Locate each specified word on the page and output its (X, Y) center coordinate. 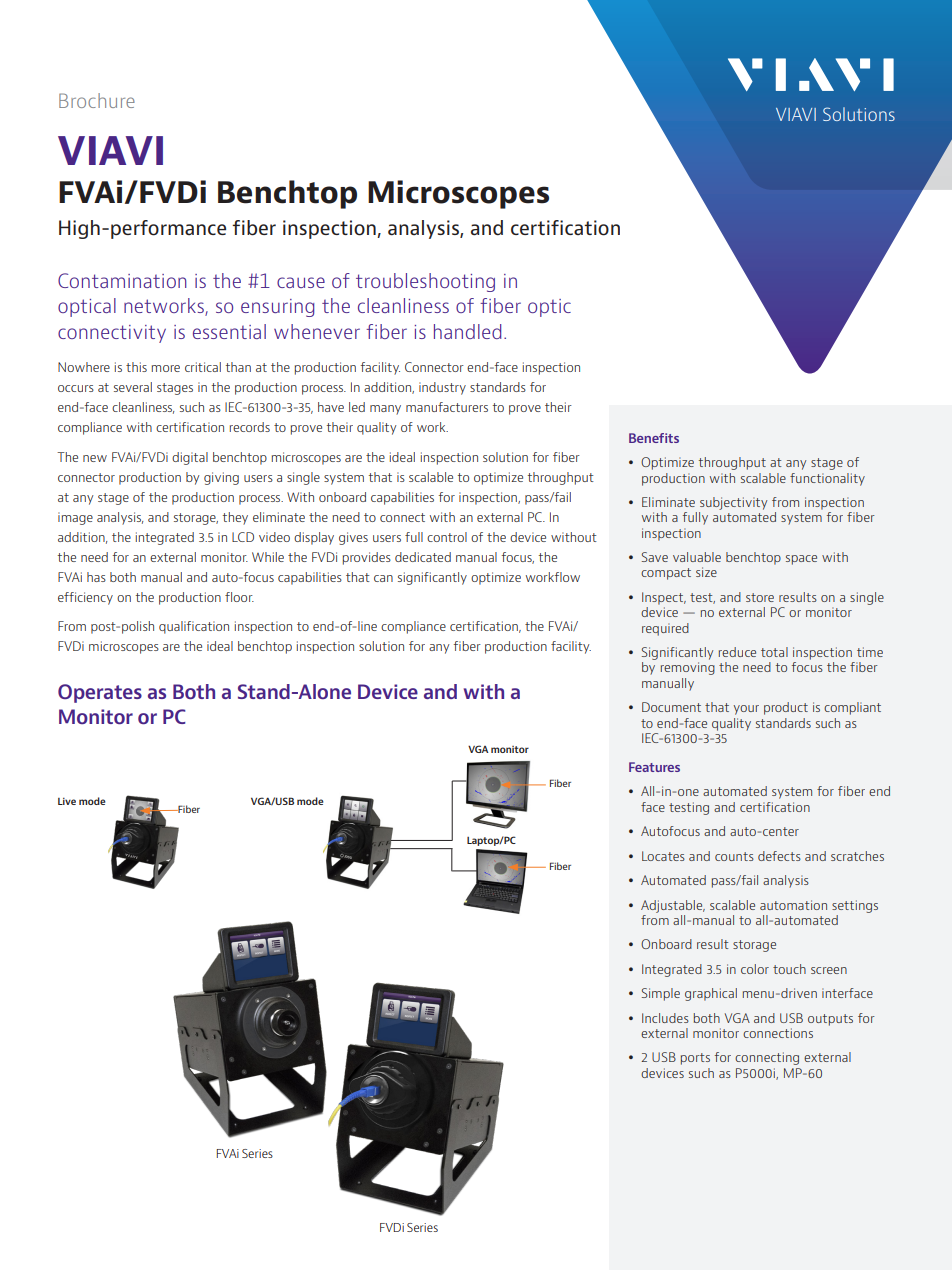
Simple (661, 994)
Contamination (122, 280)
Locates (663, 856)
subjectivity (733, 503)
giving (221, 478)
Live (67, 801)
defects (779, 856)
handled (467, 331)
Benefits (654, 438)
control (447, 537)
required (665, 629)
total (774, 652)
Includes (665, 1018)
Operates (100, 693)
